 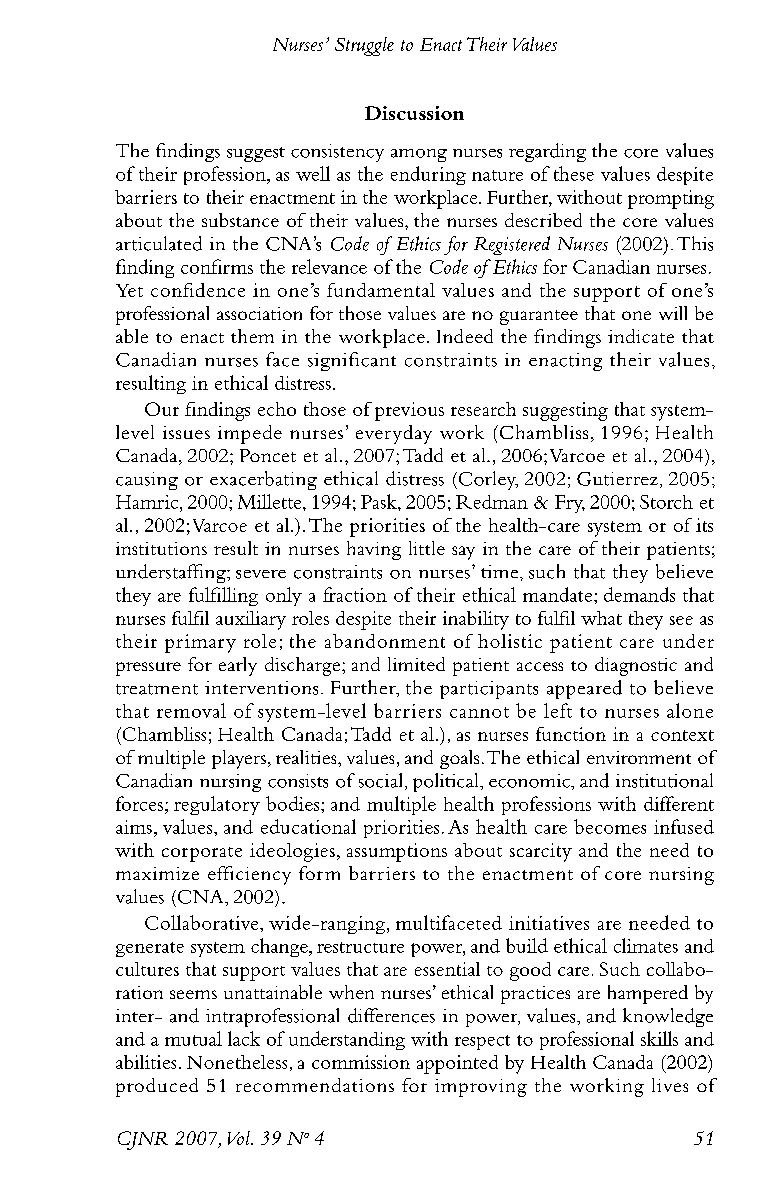 What do you see at coordinates (191, 710) in the screenshot?
I see `removal` at bounding box center [191, 710].
